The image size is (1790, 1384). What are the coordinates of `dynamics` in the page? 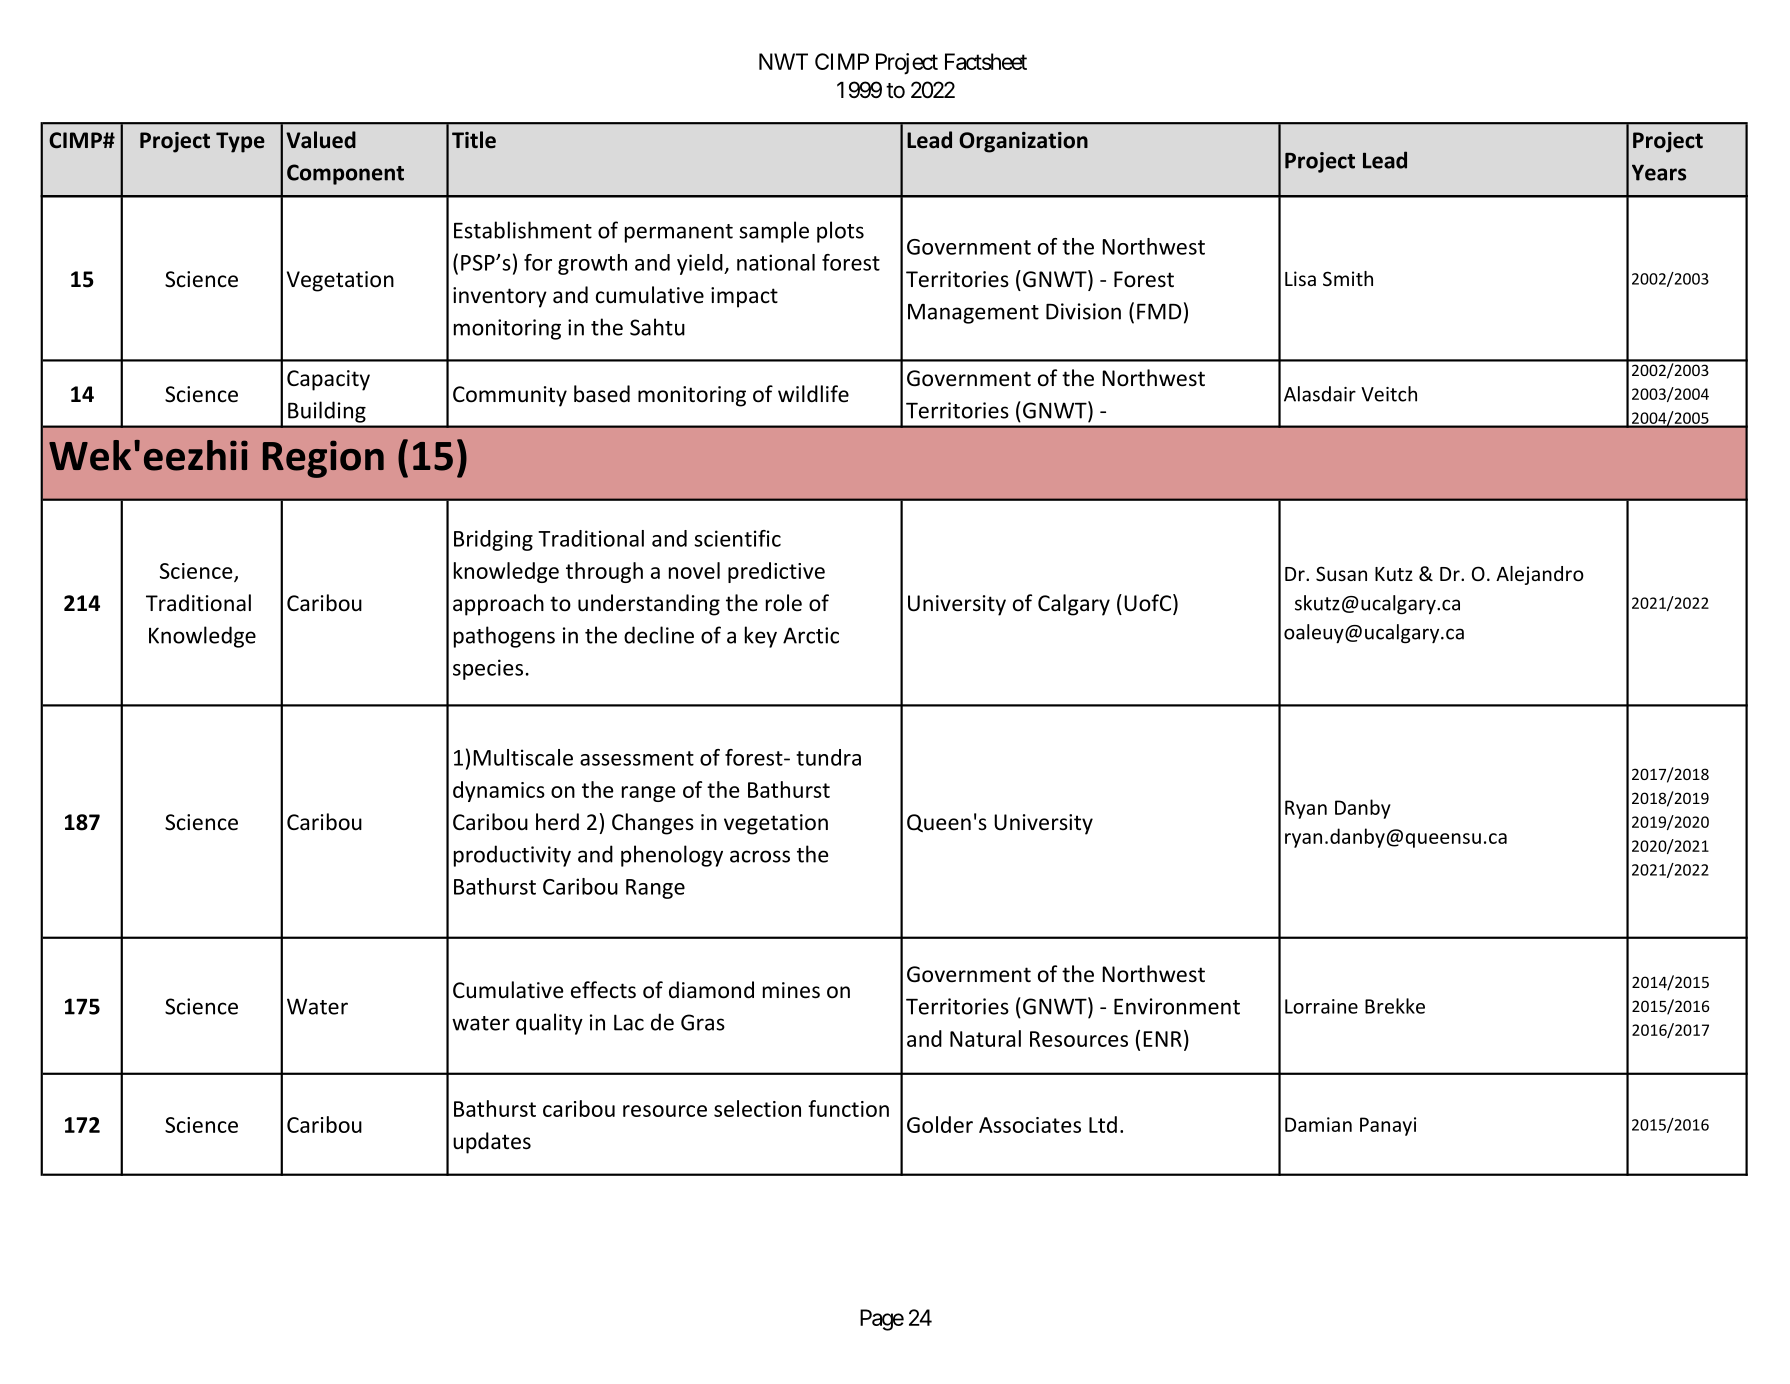 It's located at (499, 791).
